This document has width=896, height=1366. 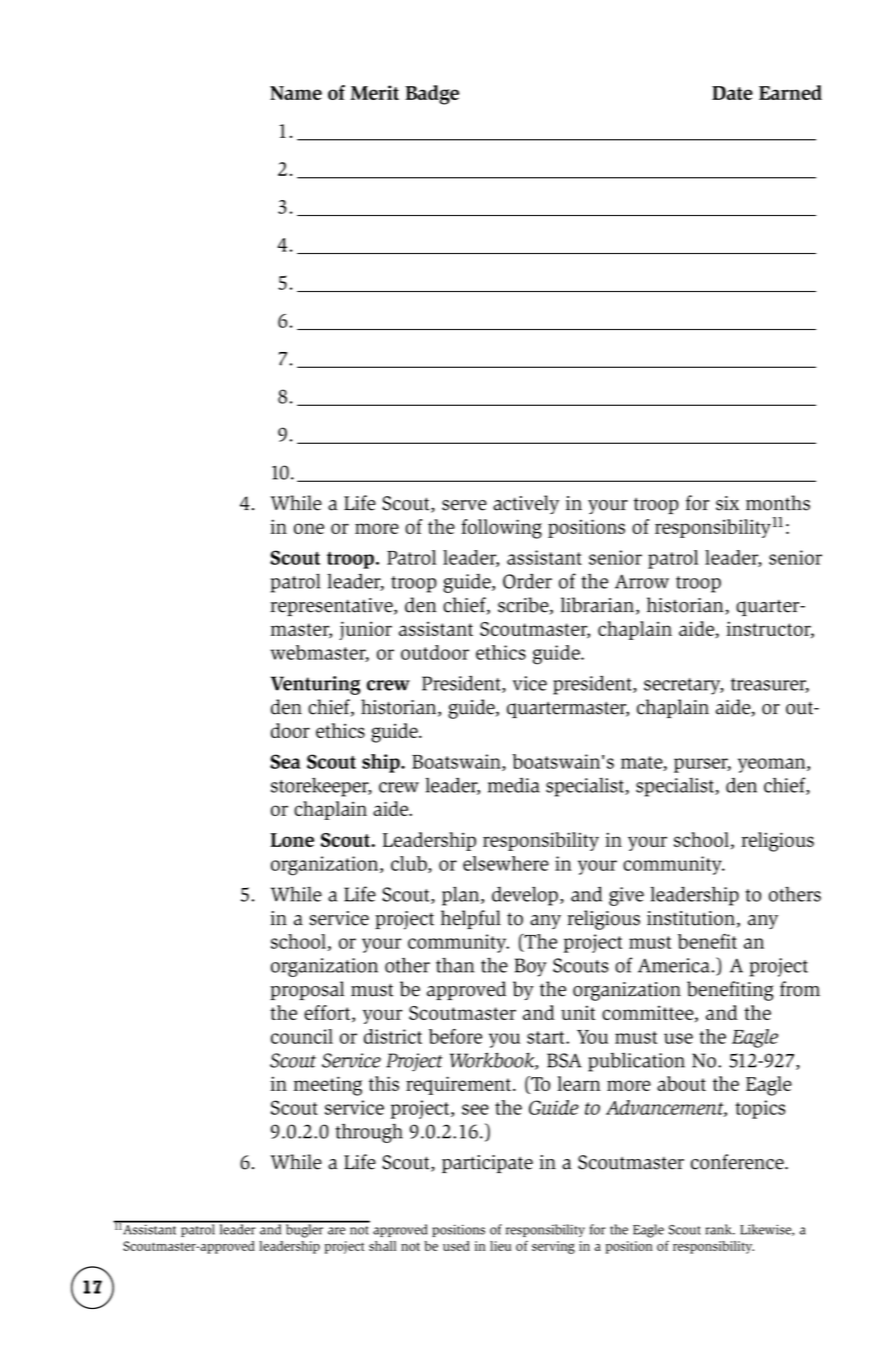 I want to click on give, so click(x=626, y=896).
